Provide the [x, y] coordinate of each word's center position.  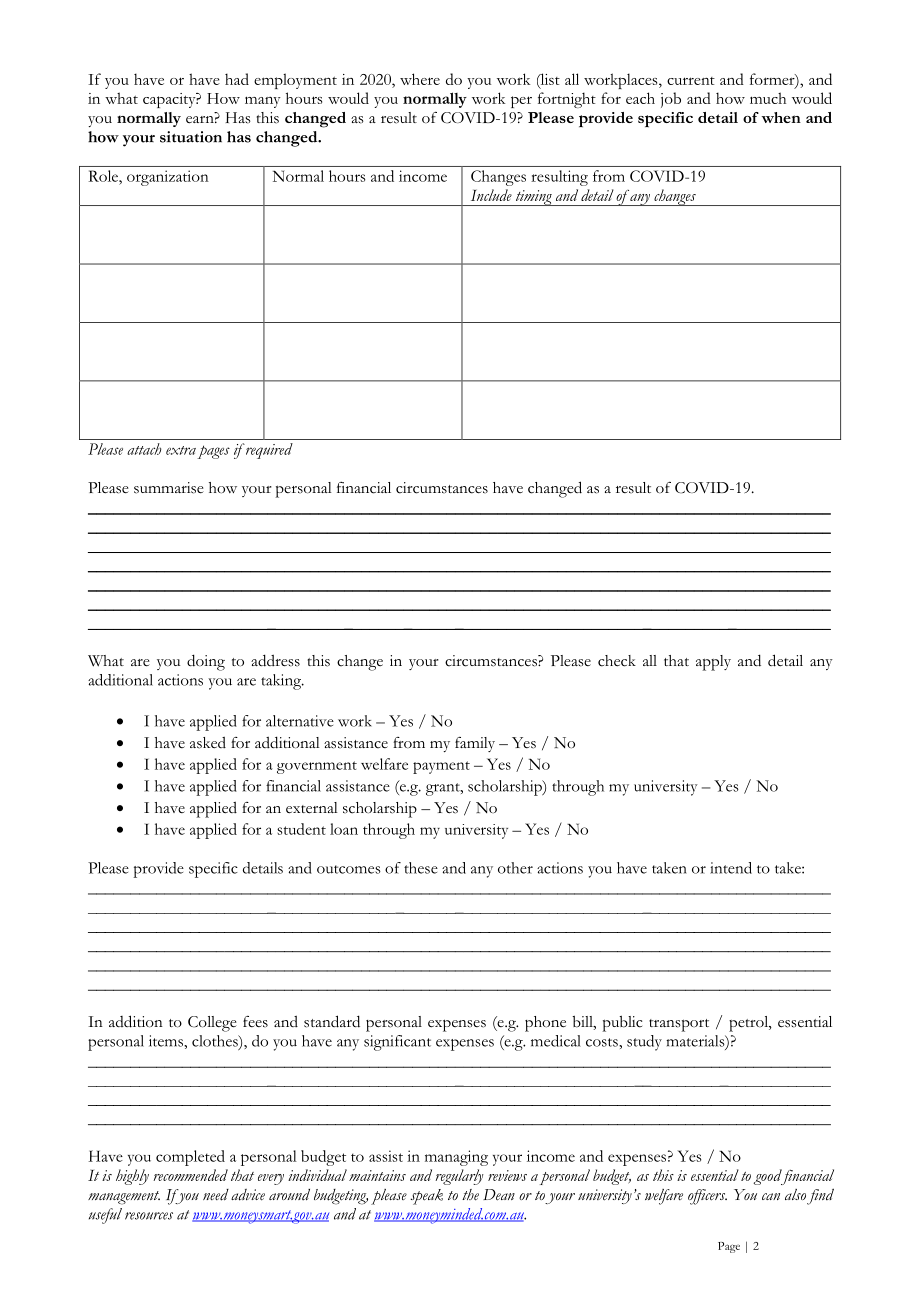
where [420, 79]
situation [191, 137]
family [475, 744]
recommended [190, 1175]
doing [206, 662]
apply [713, 663]
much [768, 98]
